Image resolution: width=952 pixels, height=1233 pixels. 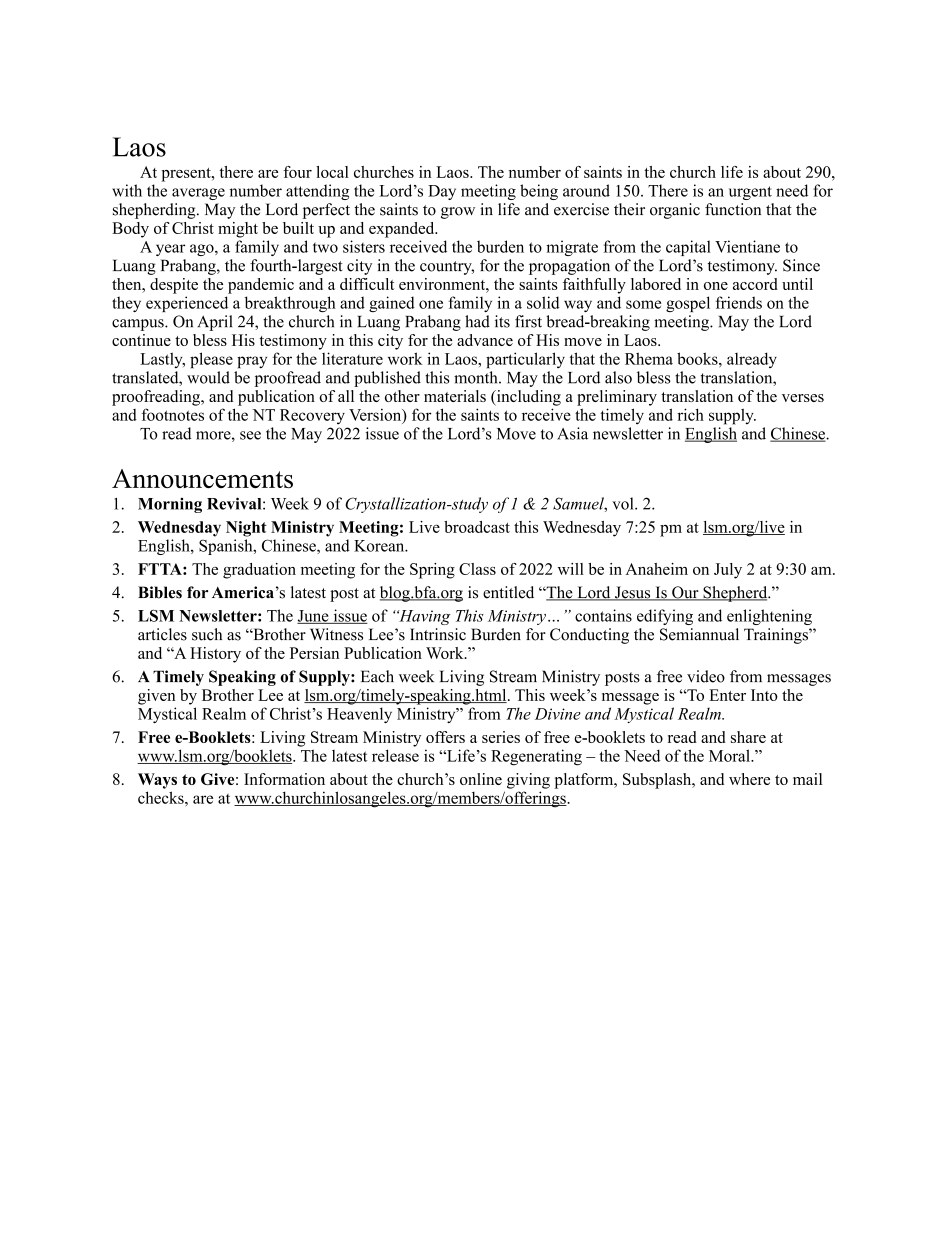 I want to click on grow, so click(x=458, y=213).
